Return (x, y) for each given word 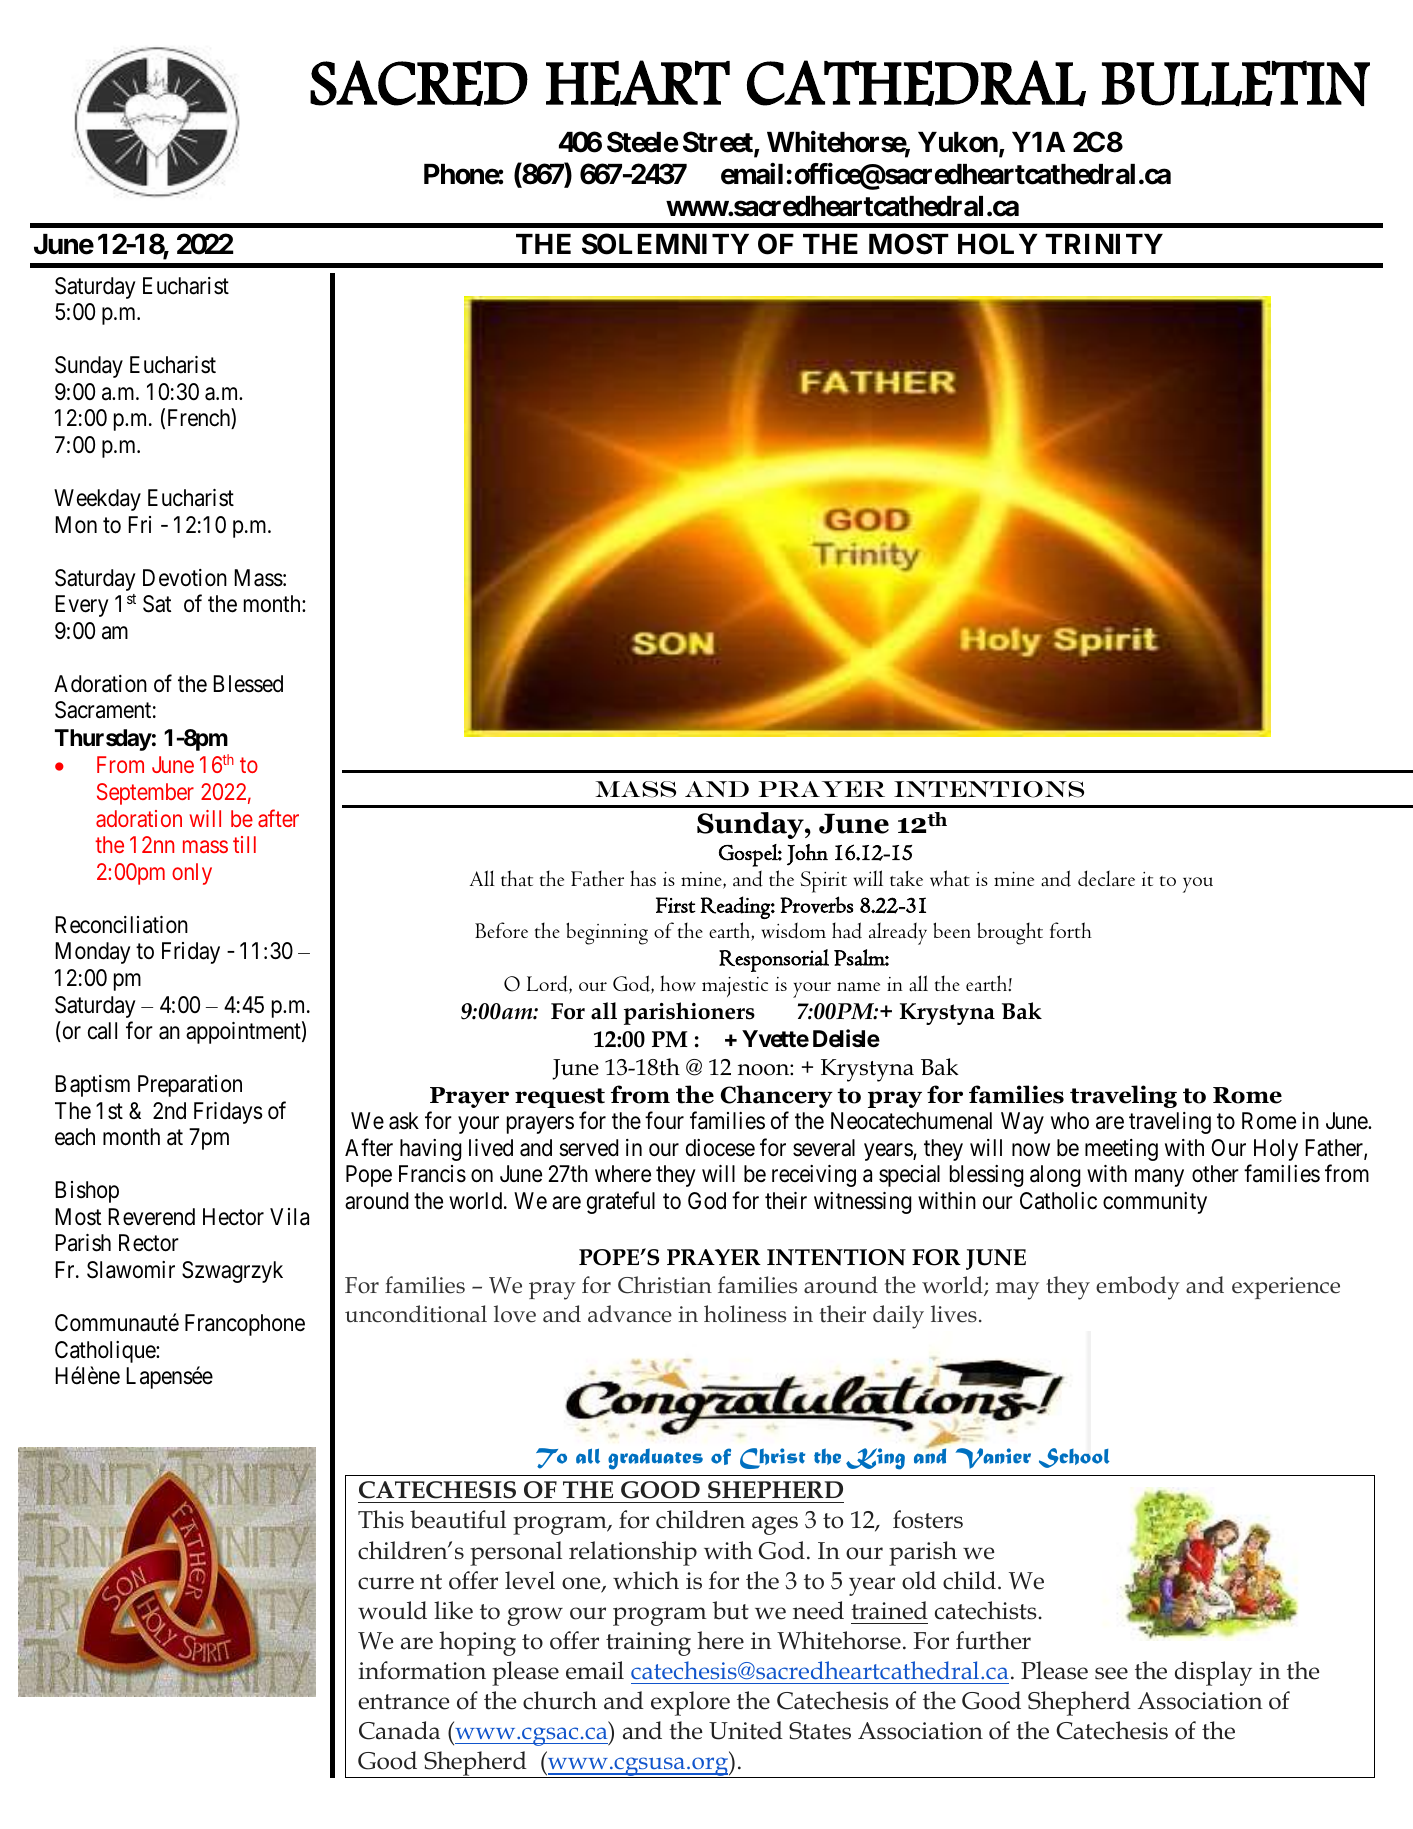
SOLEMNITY (665, 244)
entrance (403, 1702)
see (1111, 1673)
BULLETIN (1236, 83)
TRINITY (1104, 244)
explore (690, 1703)
